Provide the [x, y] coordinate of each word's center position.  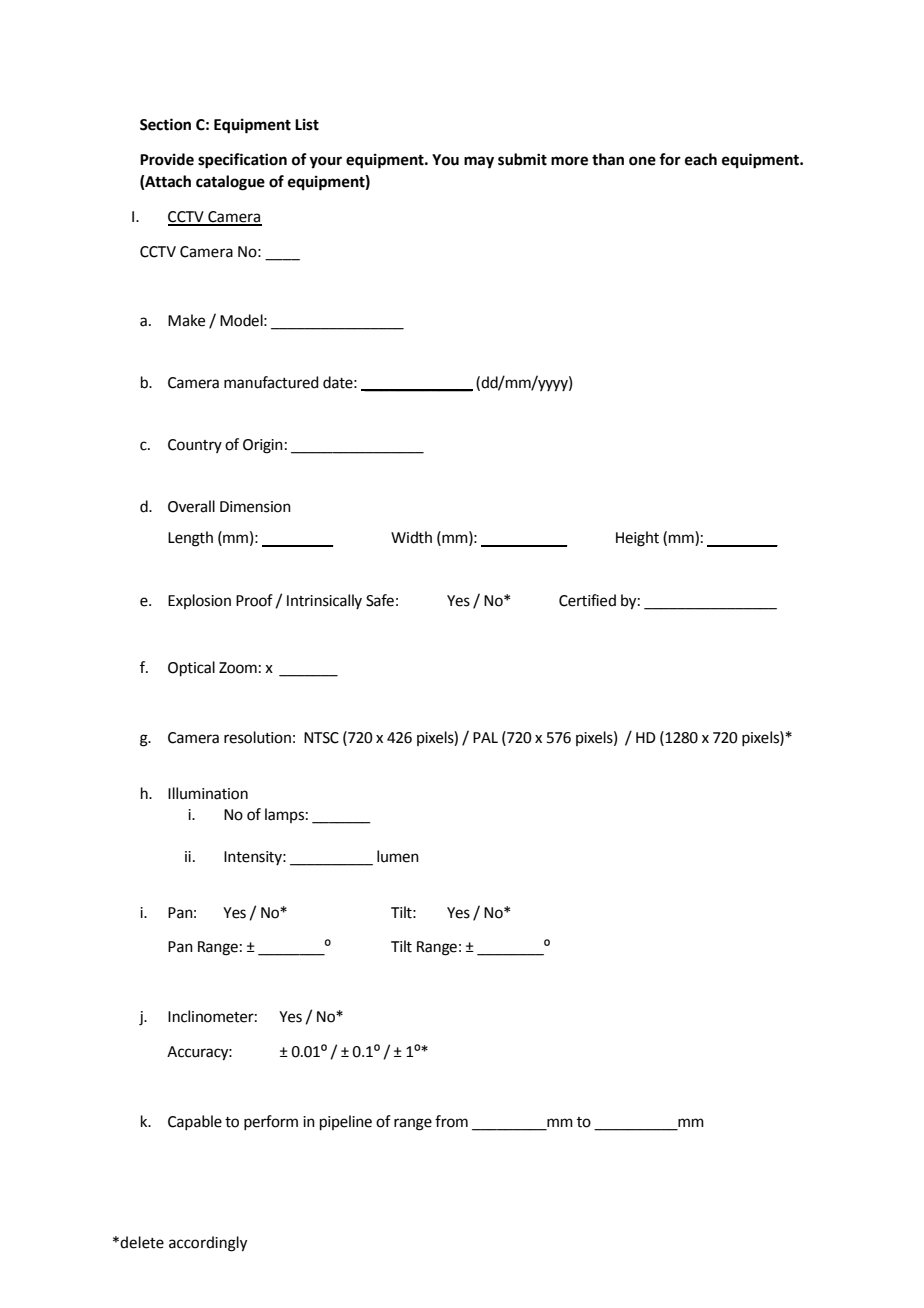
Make [186, 320]
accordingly [208, 1244]
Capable [195, 1122]
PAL [485, 737]
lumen [398, 856]
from [451, 1121]
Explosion [199, 601]
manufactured [271, 382]
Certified [587, 600]
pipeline [346, 1122]
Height [637, 539]
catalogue [230, 183]
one [642, 161]
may [479, 162]
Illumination [208, 793]
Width [411, 537]
